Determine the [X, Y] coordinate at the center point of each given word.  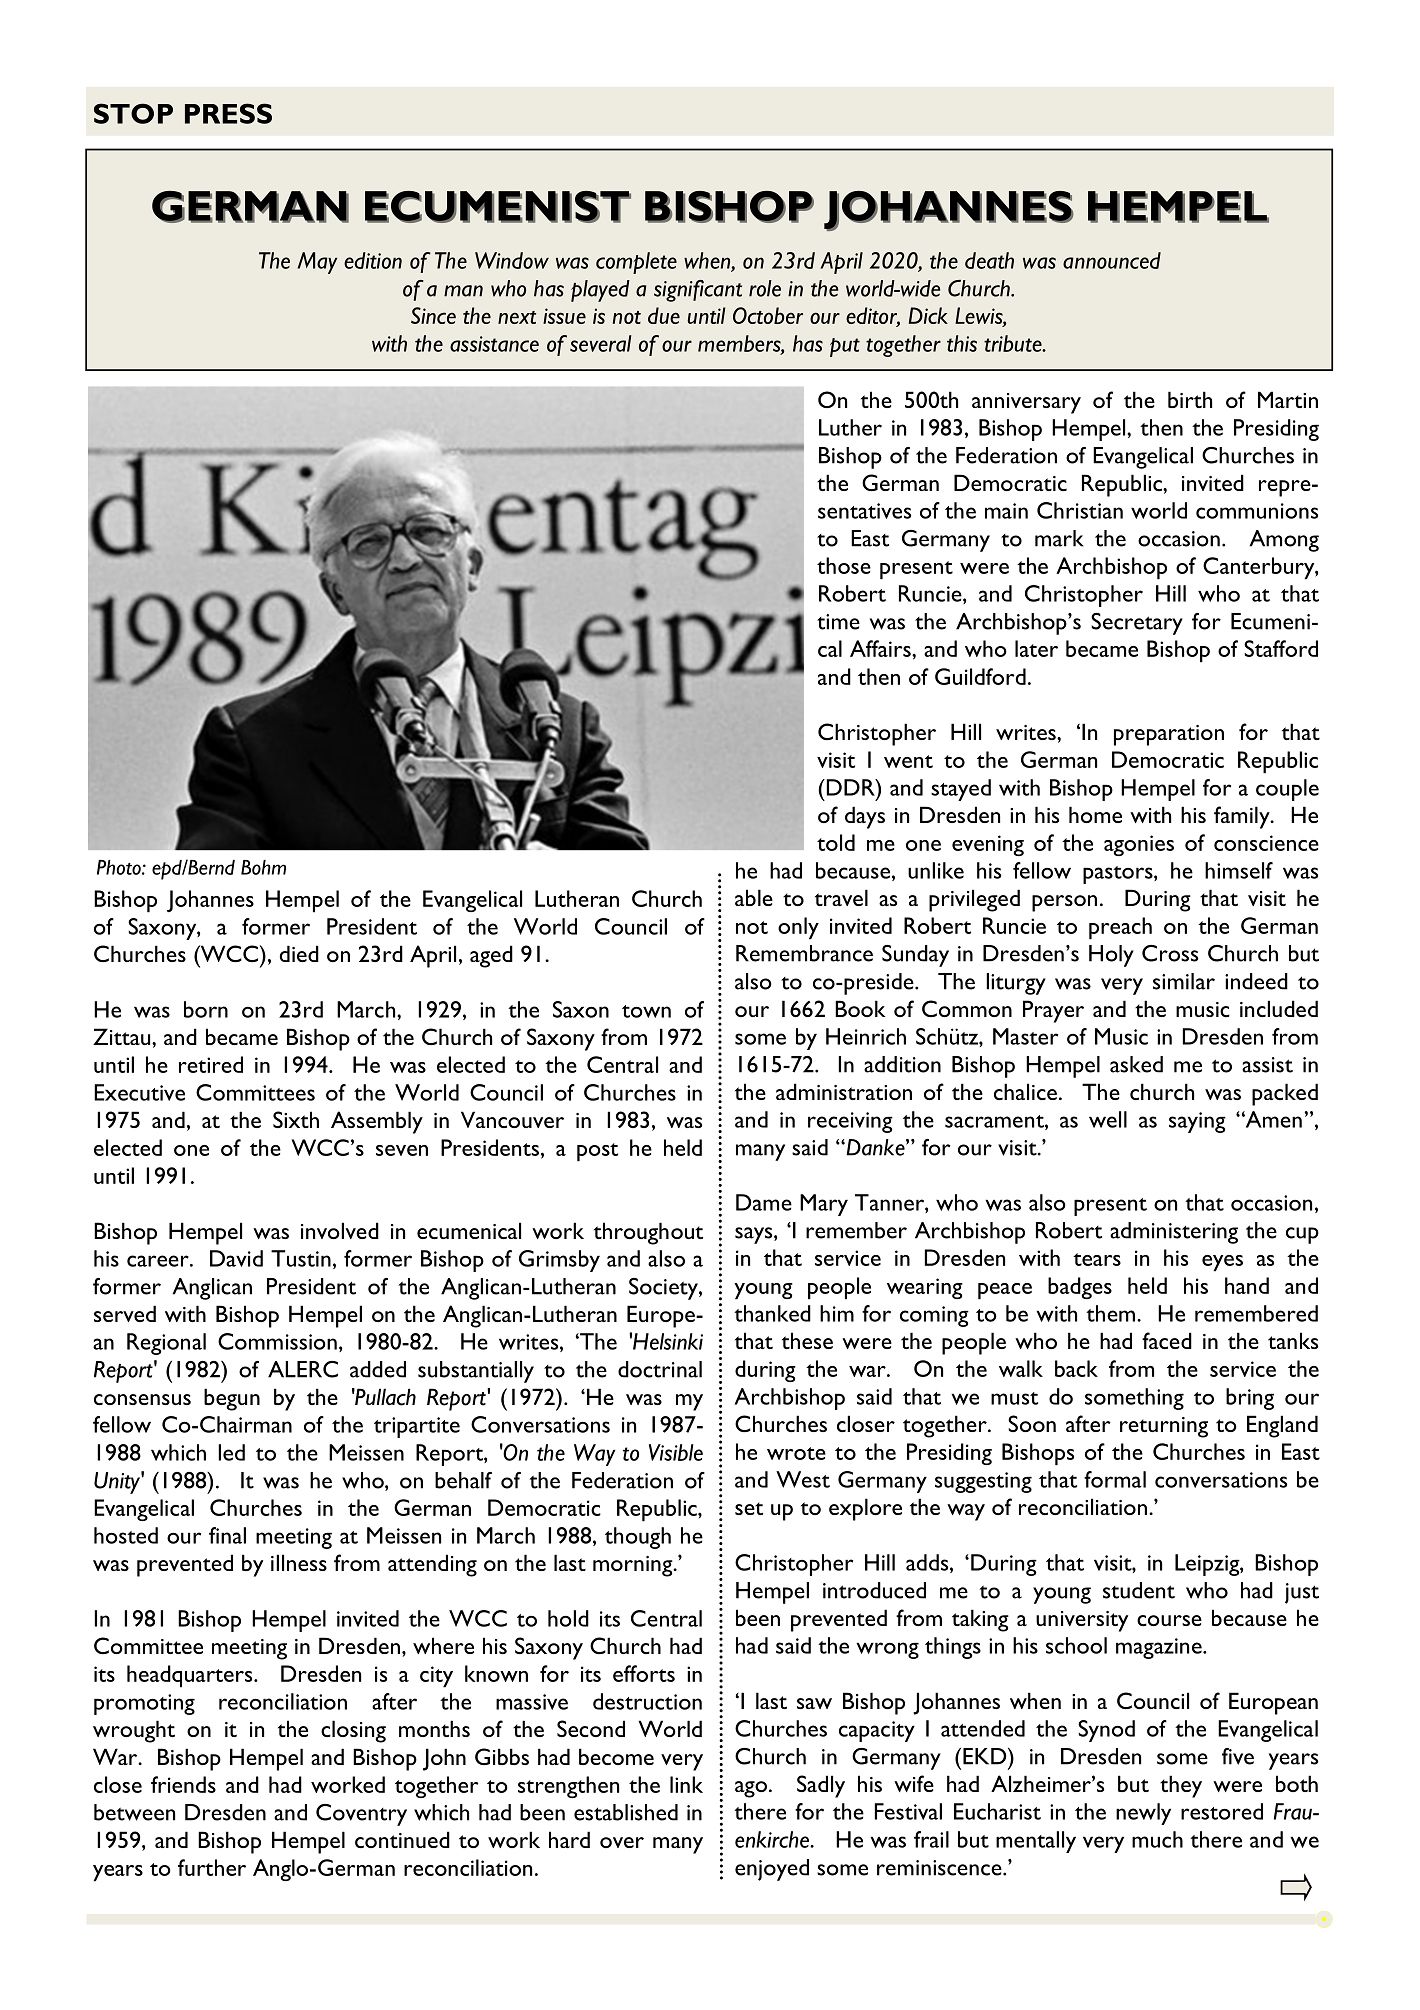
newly [1143, 1814]
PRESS [228, 113]
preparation [1169, 735]
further [212, 1867]
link [686, 1784]
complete [636, 263]
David [236, 1258]
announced [1112, 260]
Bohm [263, 867]
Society [664, 1289]
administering [1174, 1233]
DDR [850, 787]
